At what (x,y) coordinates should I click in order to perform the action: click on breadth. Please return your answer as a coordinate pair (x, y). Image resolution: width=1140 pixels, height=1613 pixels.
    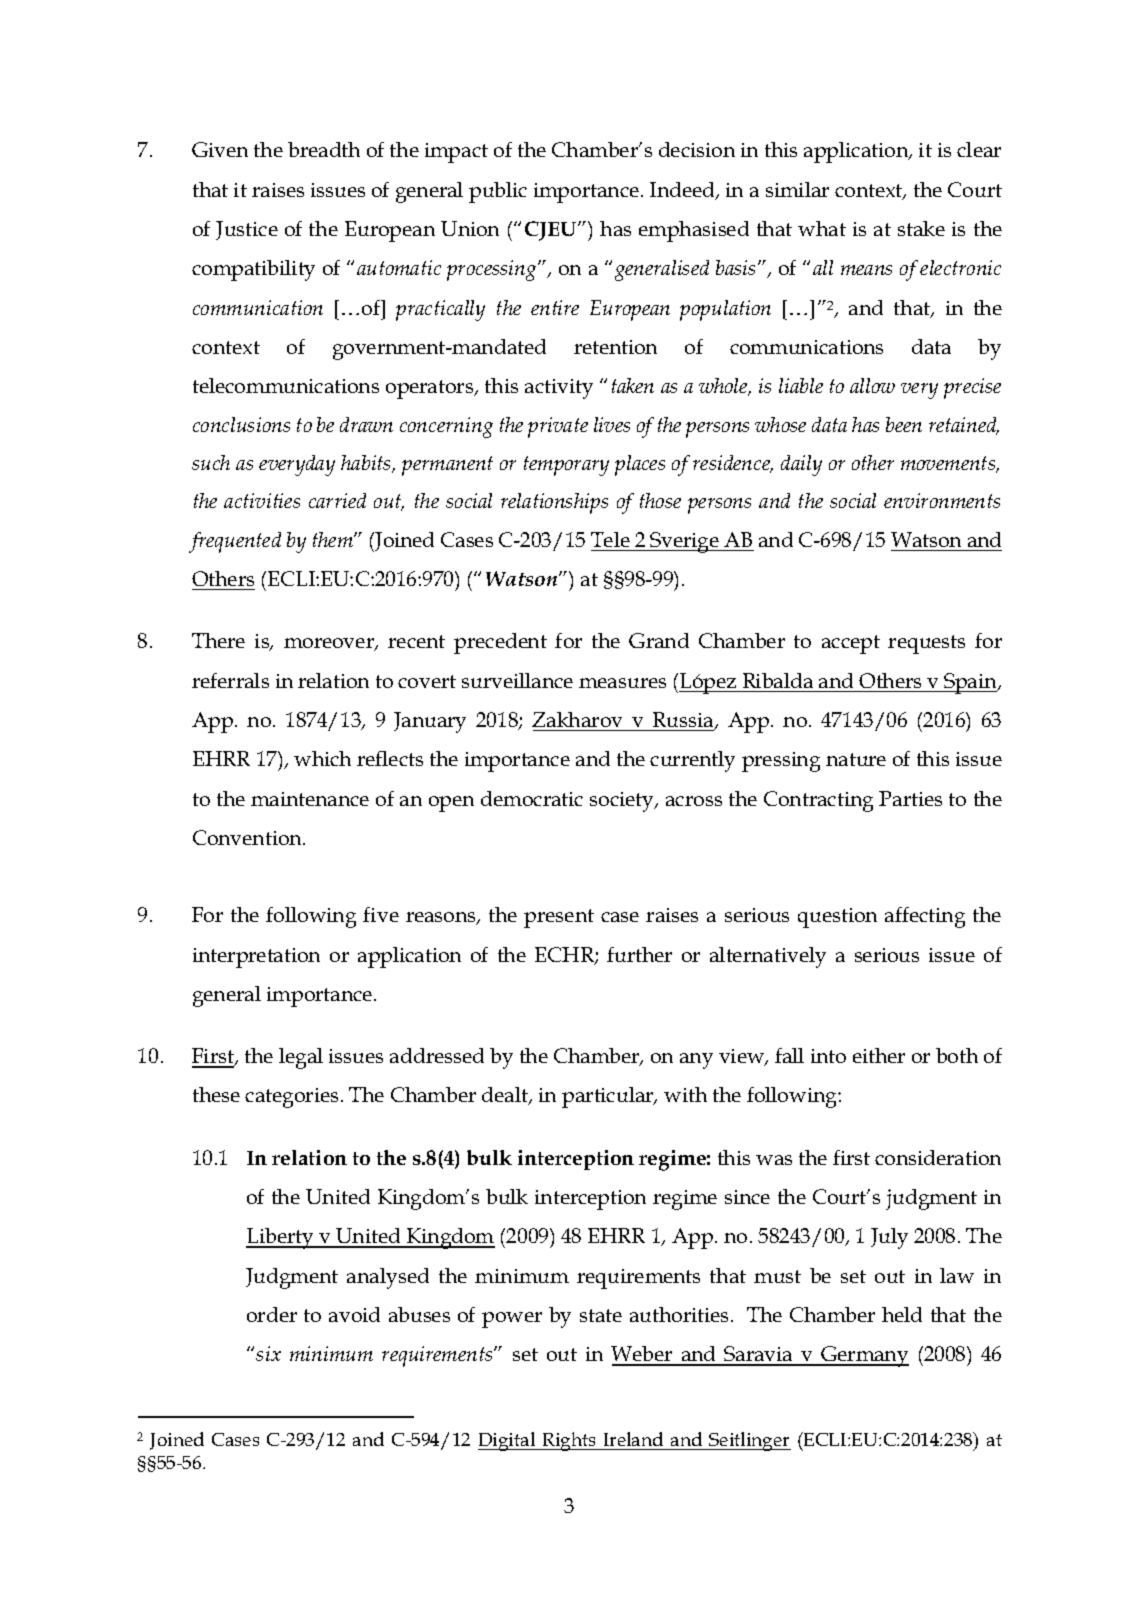
    Looking at the image, I should click on (324, 149).
